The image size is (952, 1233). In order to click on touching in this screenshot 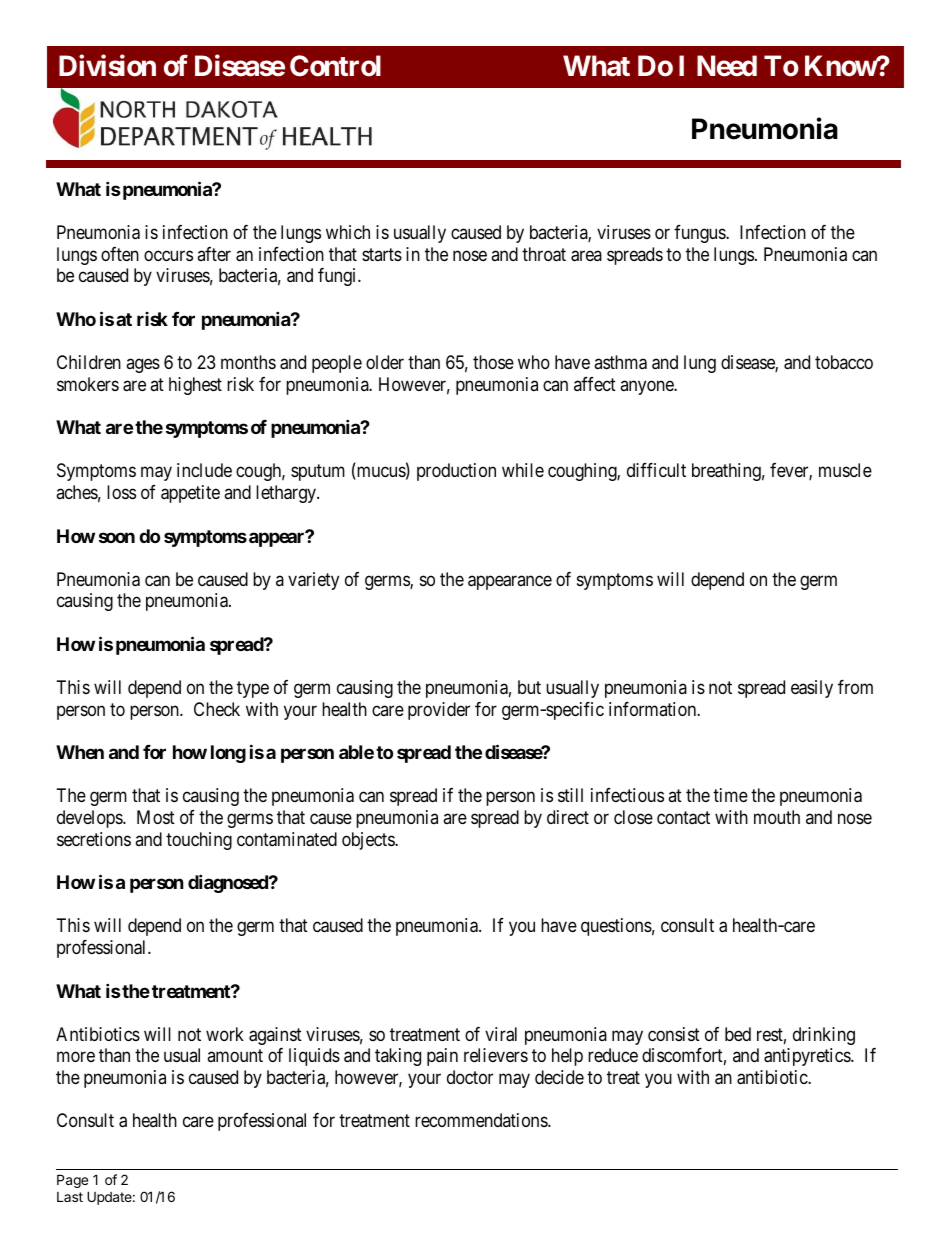, I will do `click(199, 841)`.
